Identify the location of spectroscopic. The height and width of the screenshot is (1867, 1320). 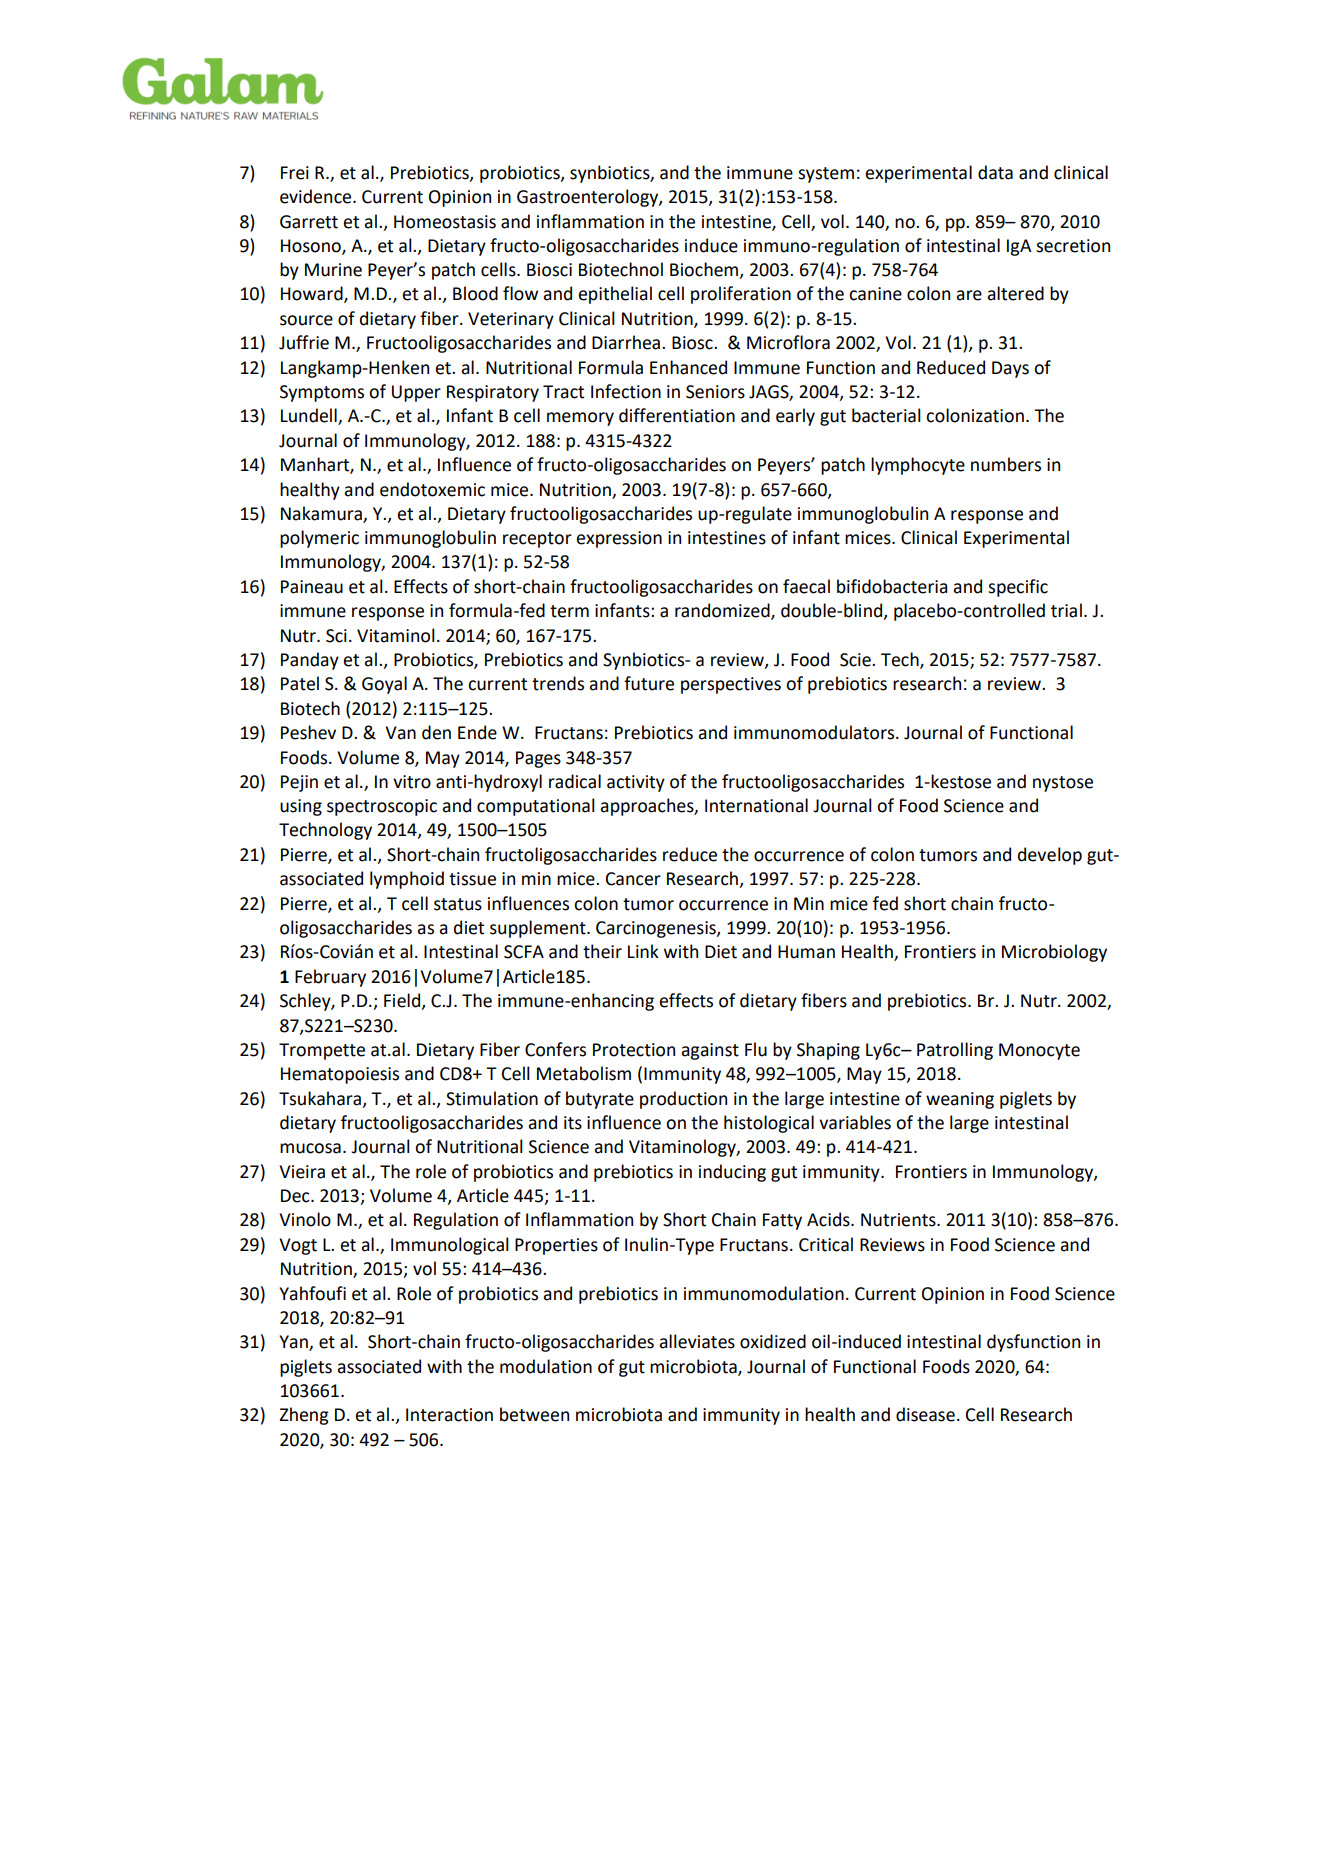
(382, 807).
